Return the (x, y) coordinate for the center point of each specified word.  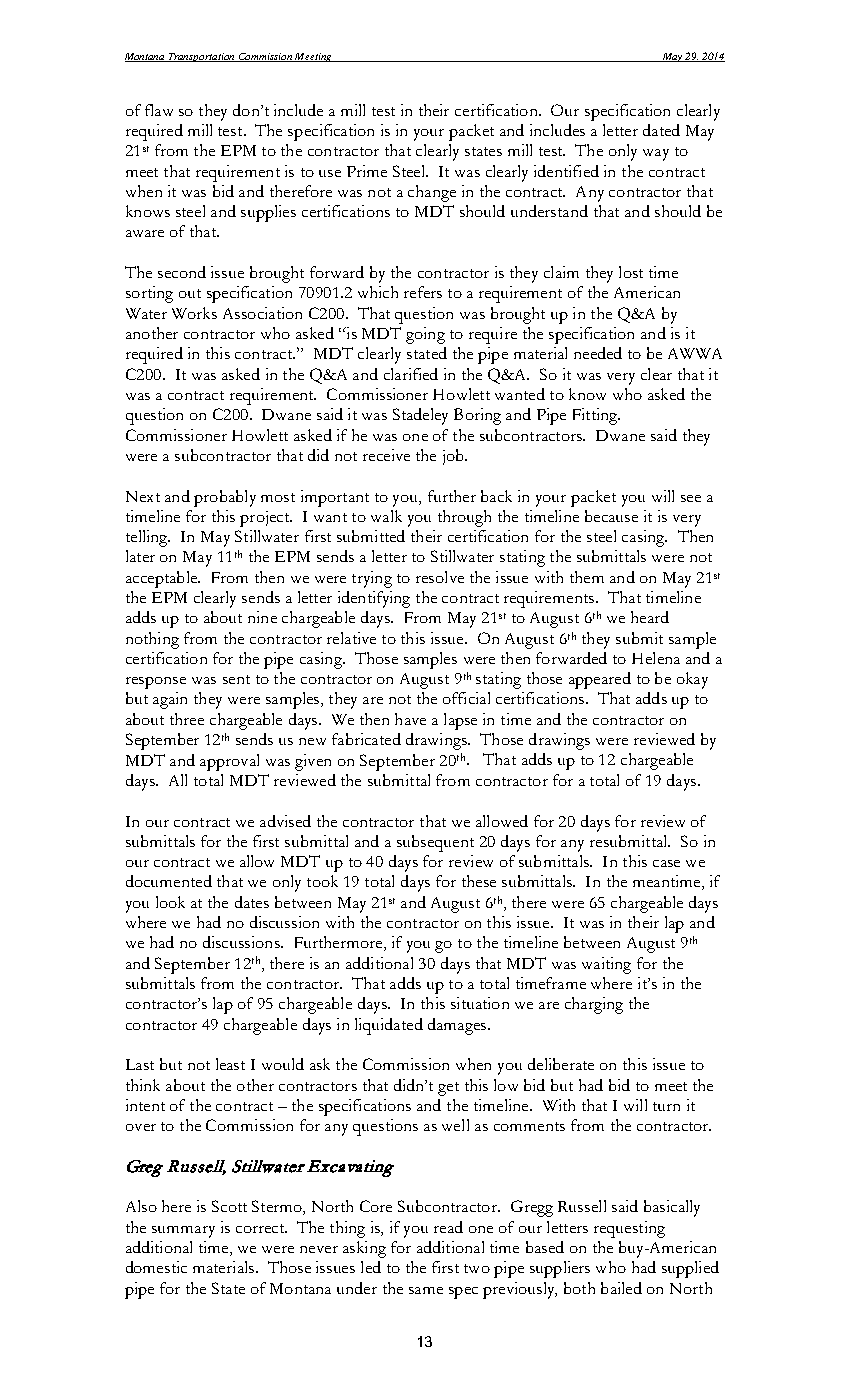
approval (229, 762)
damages (458, 1026)
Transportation (201, 57)
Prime (367, 171)
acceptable (162, 579)
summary (183, 1232)
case (666, 863)
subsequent (435, 843)
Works (194, 313)
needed (598, 353)
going (425, 335)
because (611, 516)
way (656, 155)
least (230, 1064)
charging (594, 1005)
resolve (440, 577)
